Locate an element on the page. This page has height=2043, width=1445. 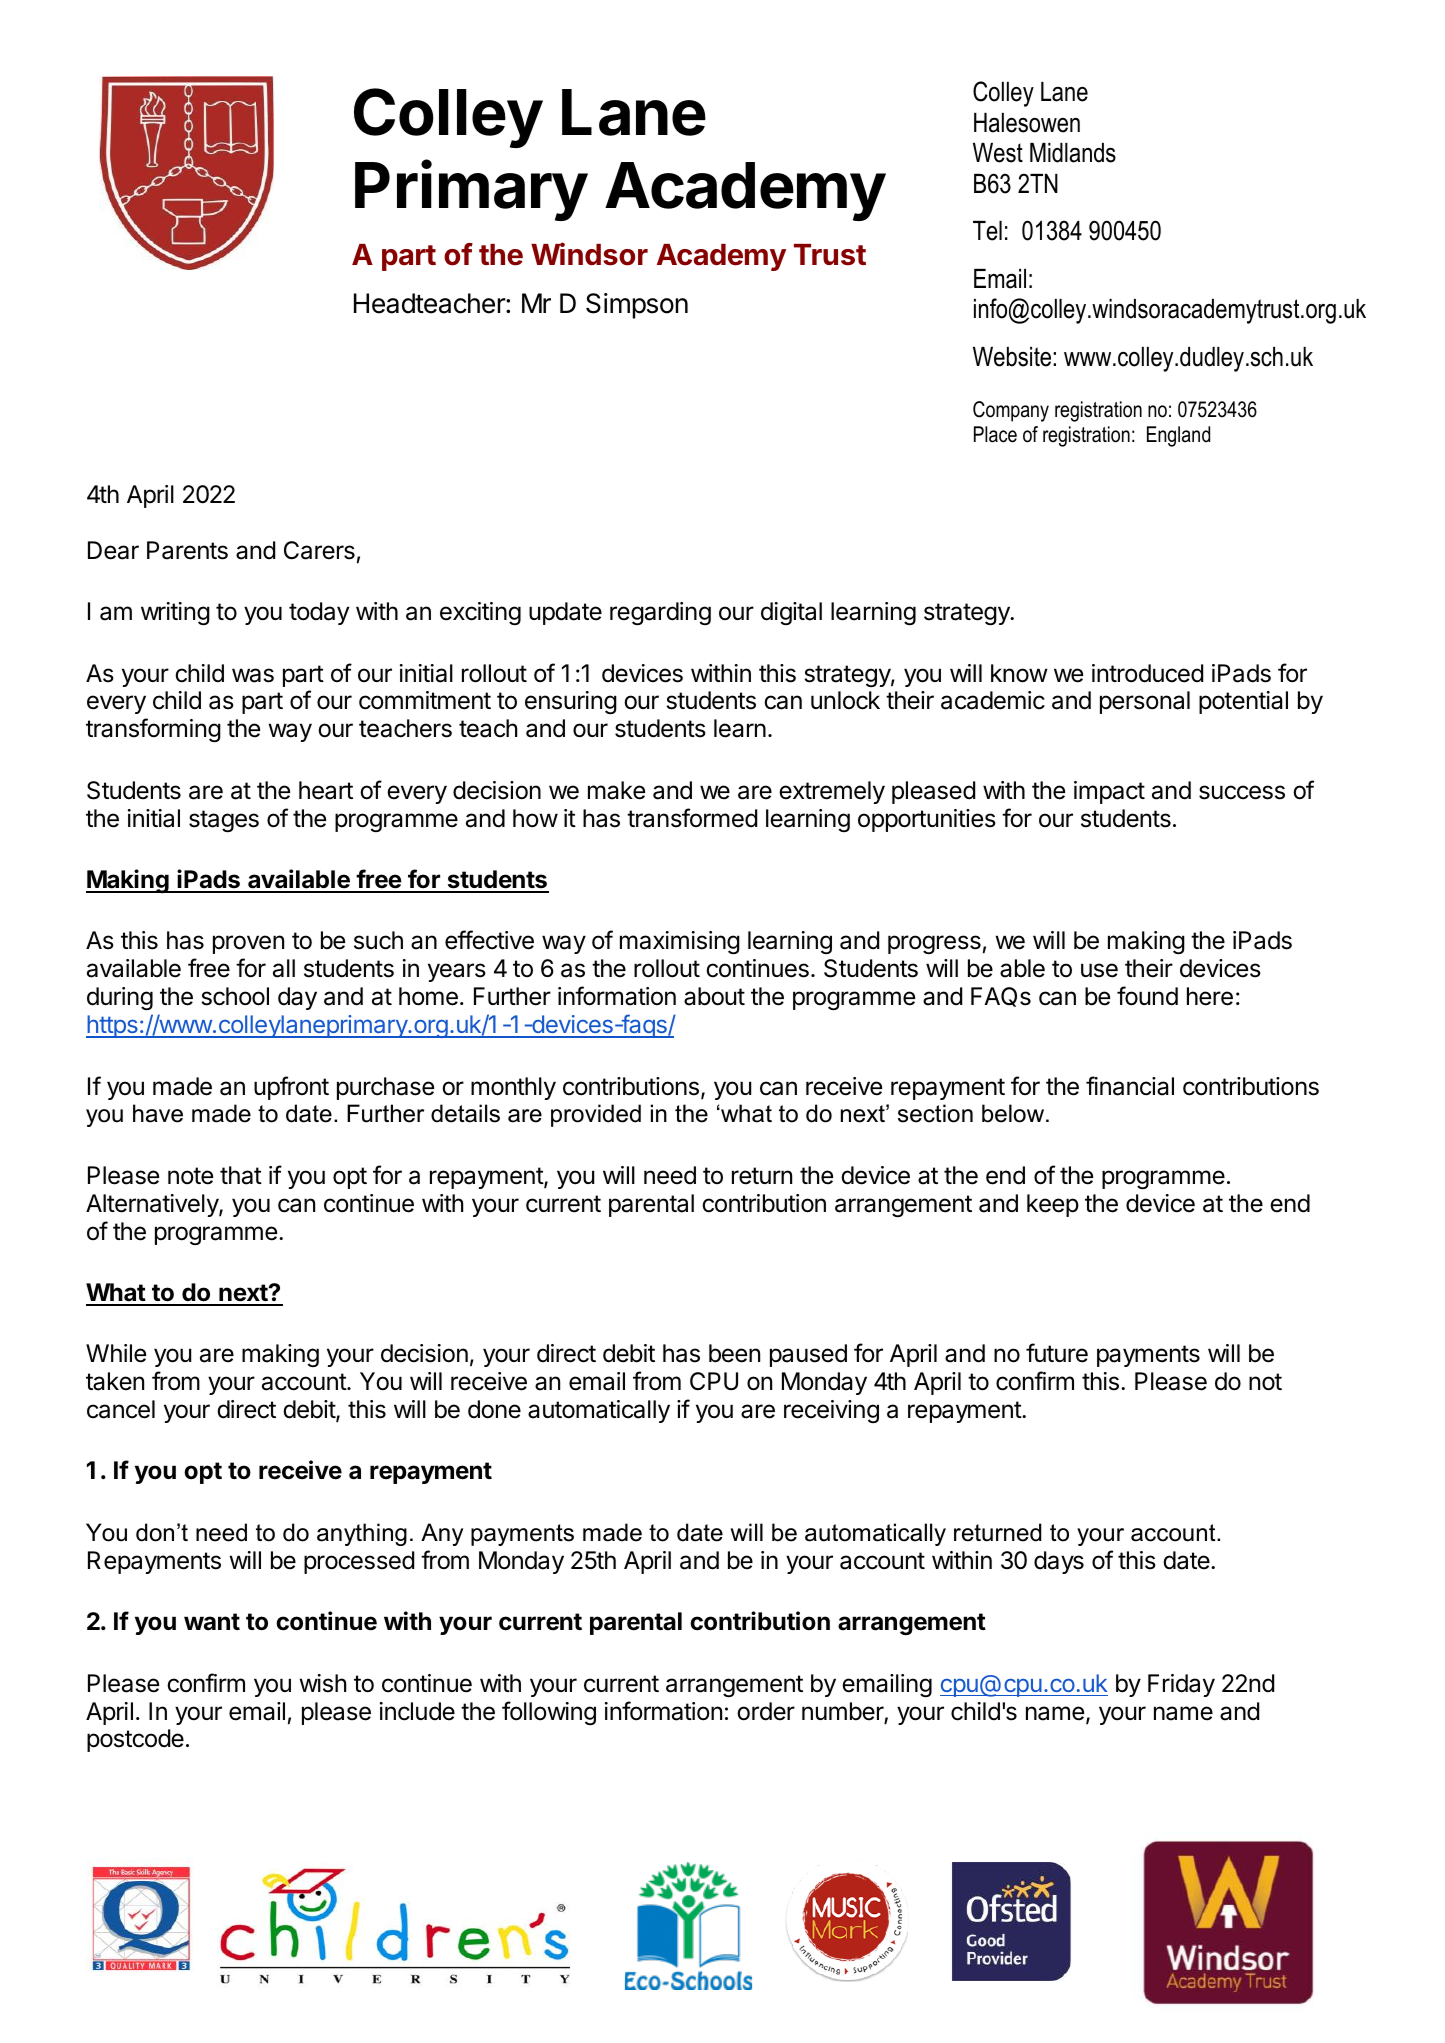
found is located at coordinates (1147, 996).
